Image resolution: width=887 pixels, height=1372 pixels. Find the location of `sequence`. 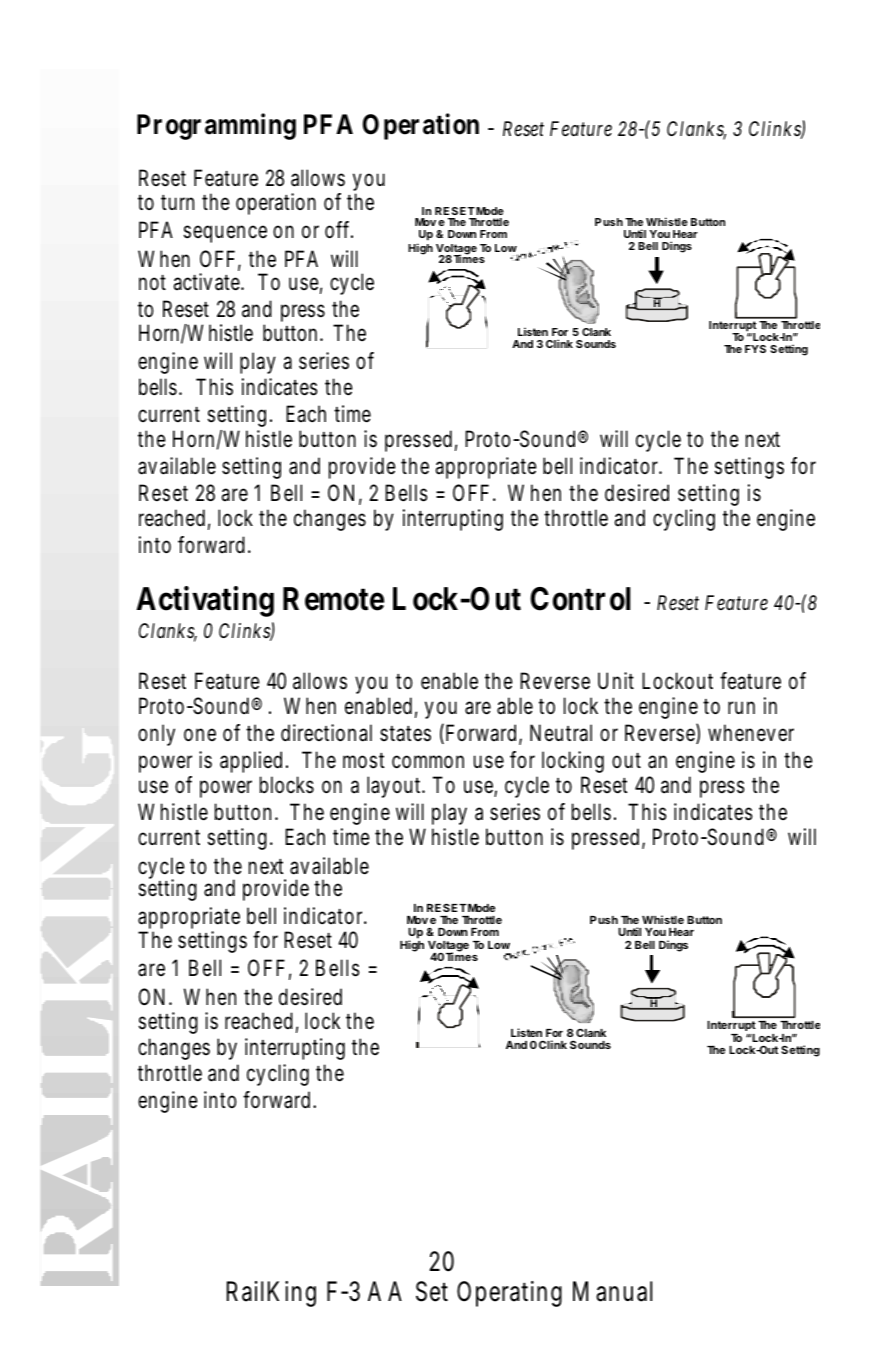

sequence is located at coordinates (225, 234).
